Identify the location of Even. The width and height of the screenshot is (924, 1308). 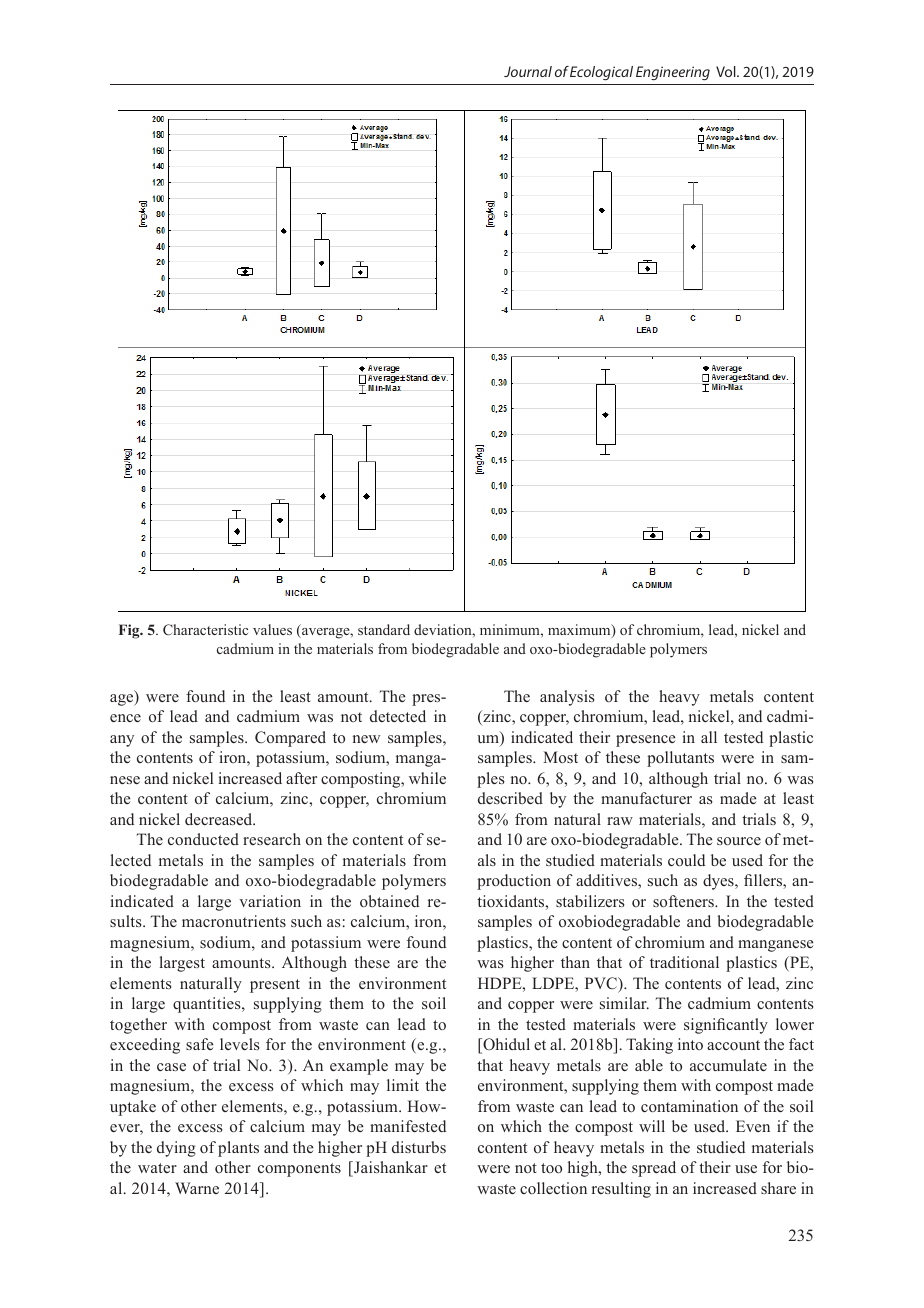
(753, 1126).
